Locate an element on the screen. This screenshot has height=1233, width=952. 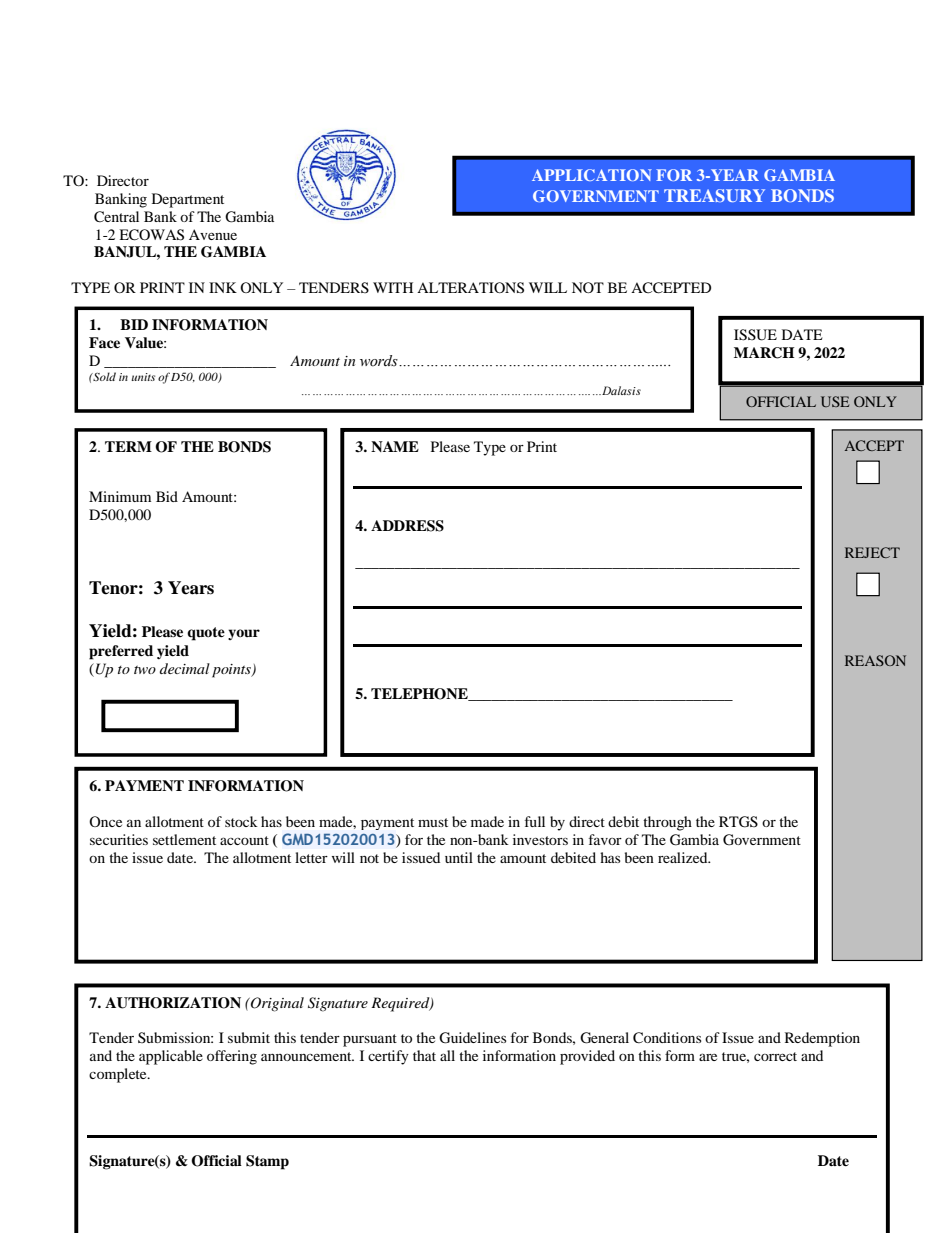
TREASURY is located at coordinates (714, 195).
